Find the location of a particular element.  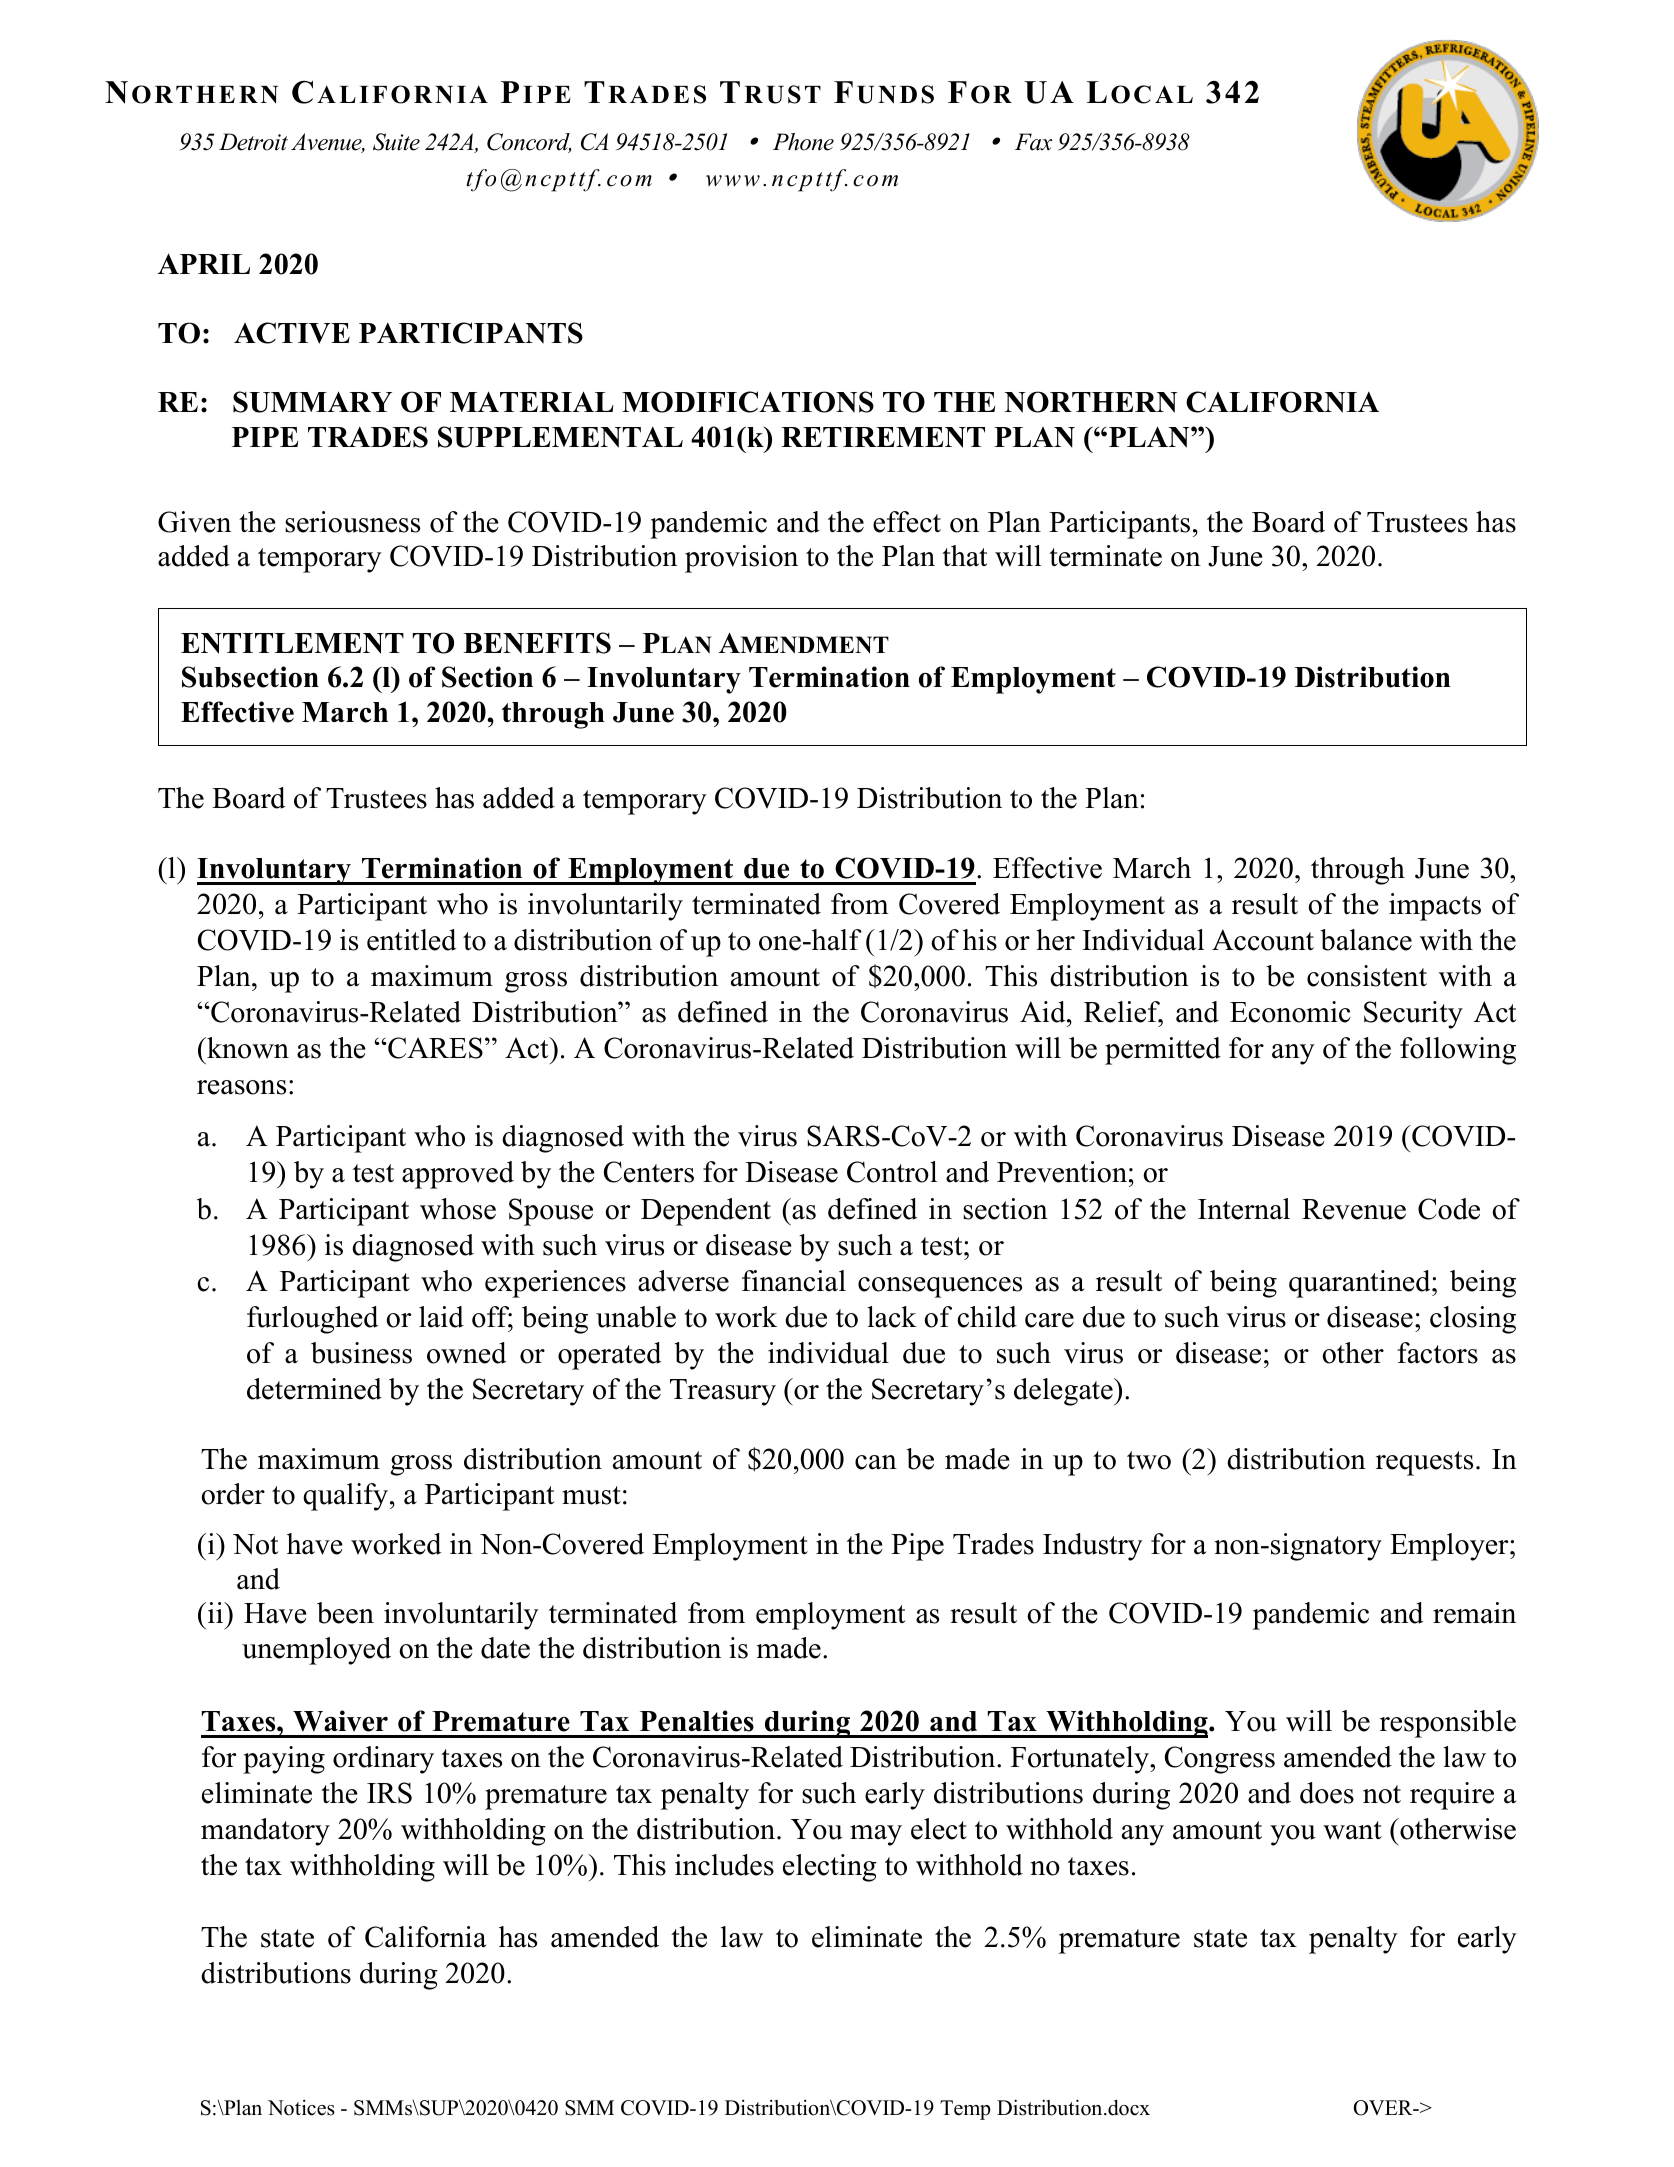

provision is located at coordinates (741, 559).
